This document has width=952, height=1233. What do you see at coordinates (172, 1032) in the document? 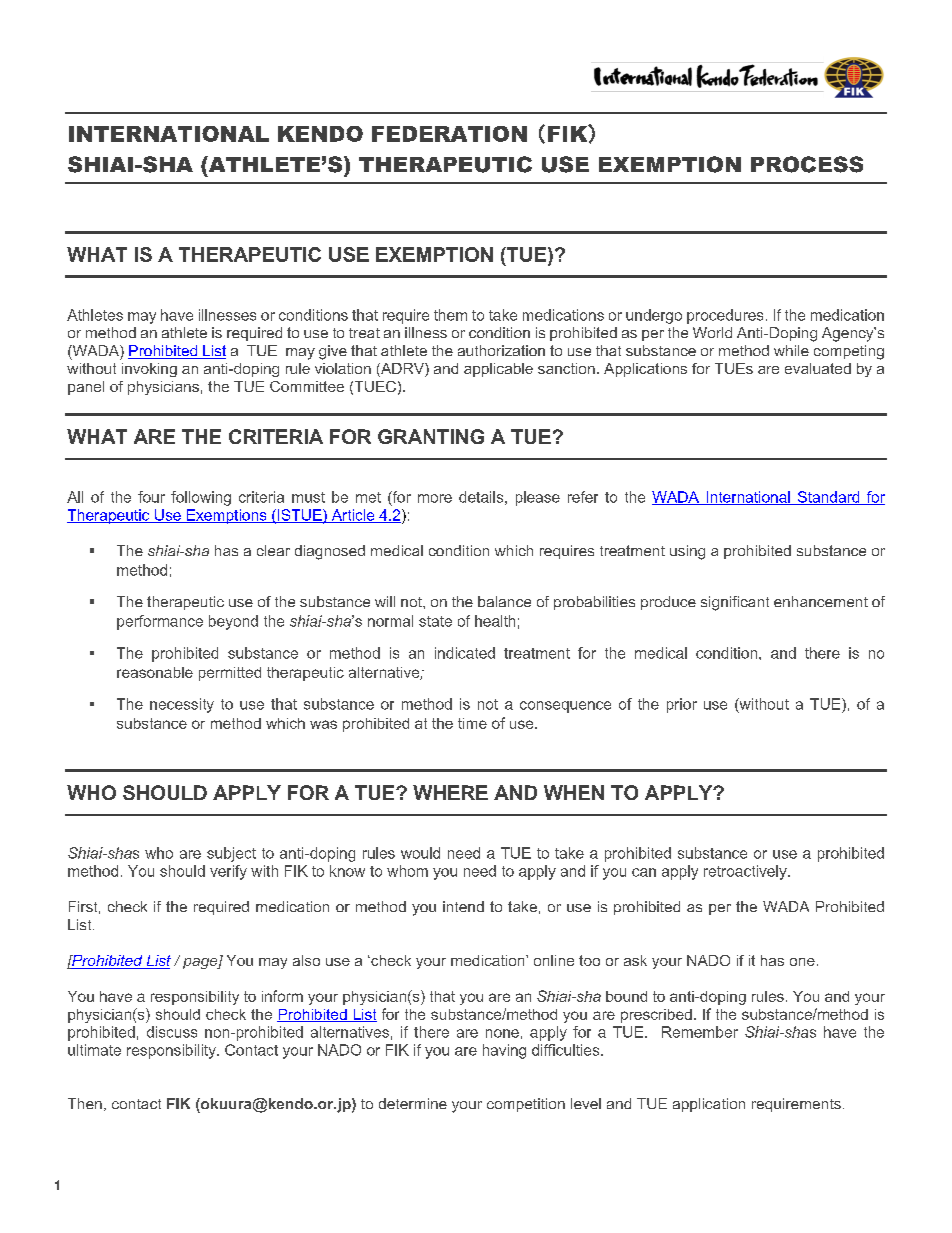
I see `discuss` at bounding box center [172, 1032].
